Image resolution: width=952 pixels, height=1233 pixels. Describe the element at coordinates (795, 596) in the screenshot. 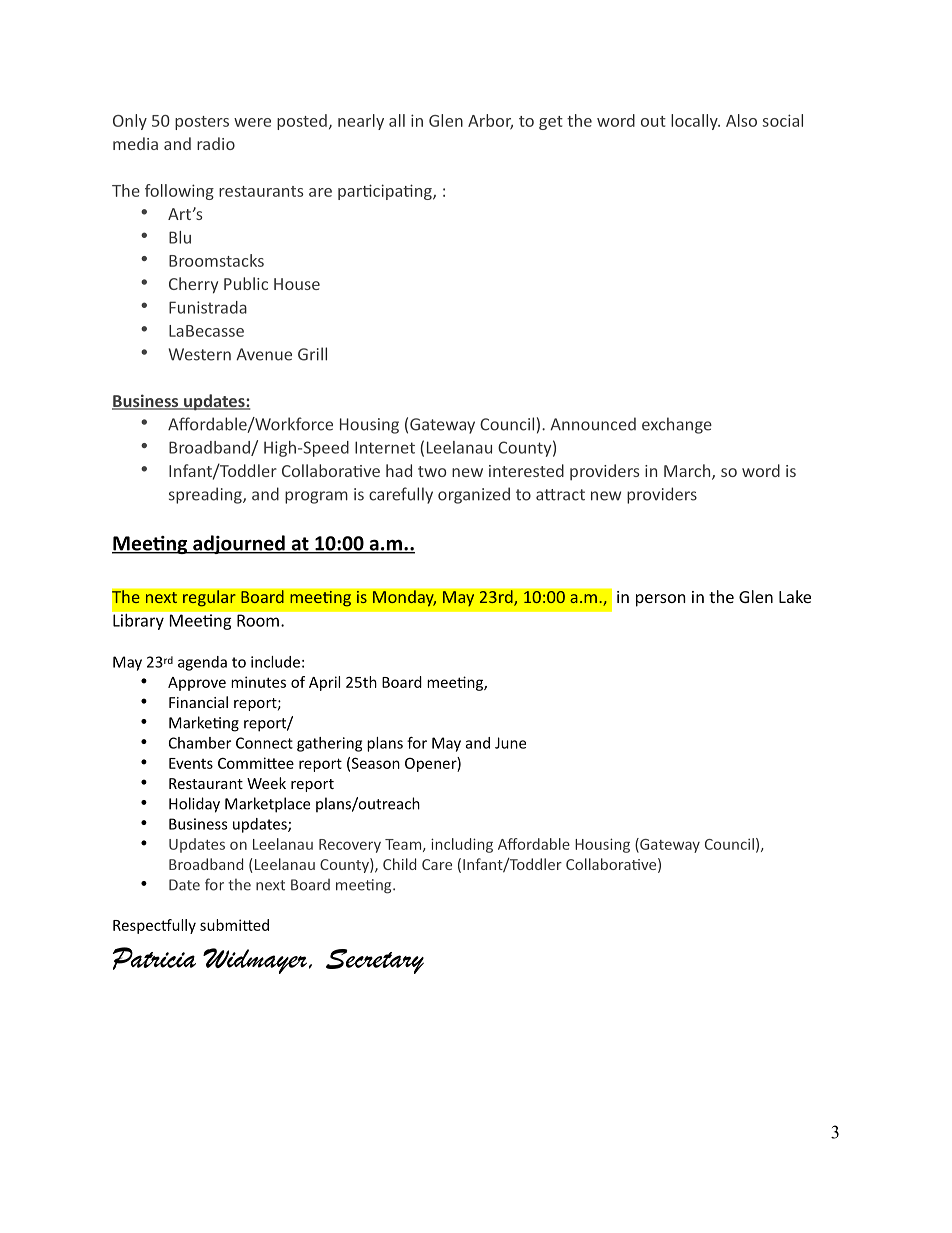

I see `Lake` at that location.
